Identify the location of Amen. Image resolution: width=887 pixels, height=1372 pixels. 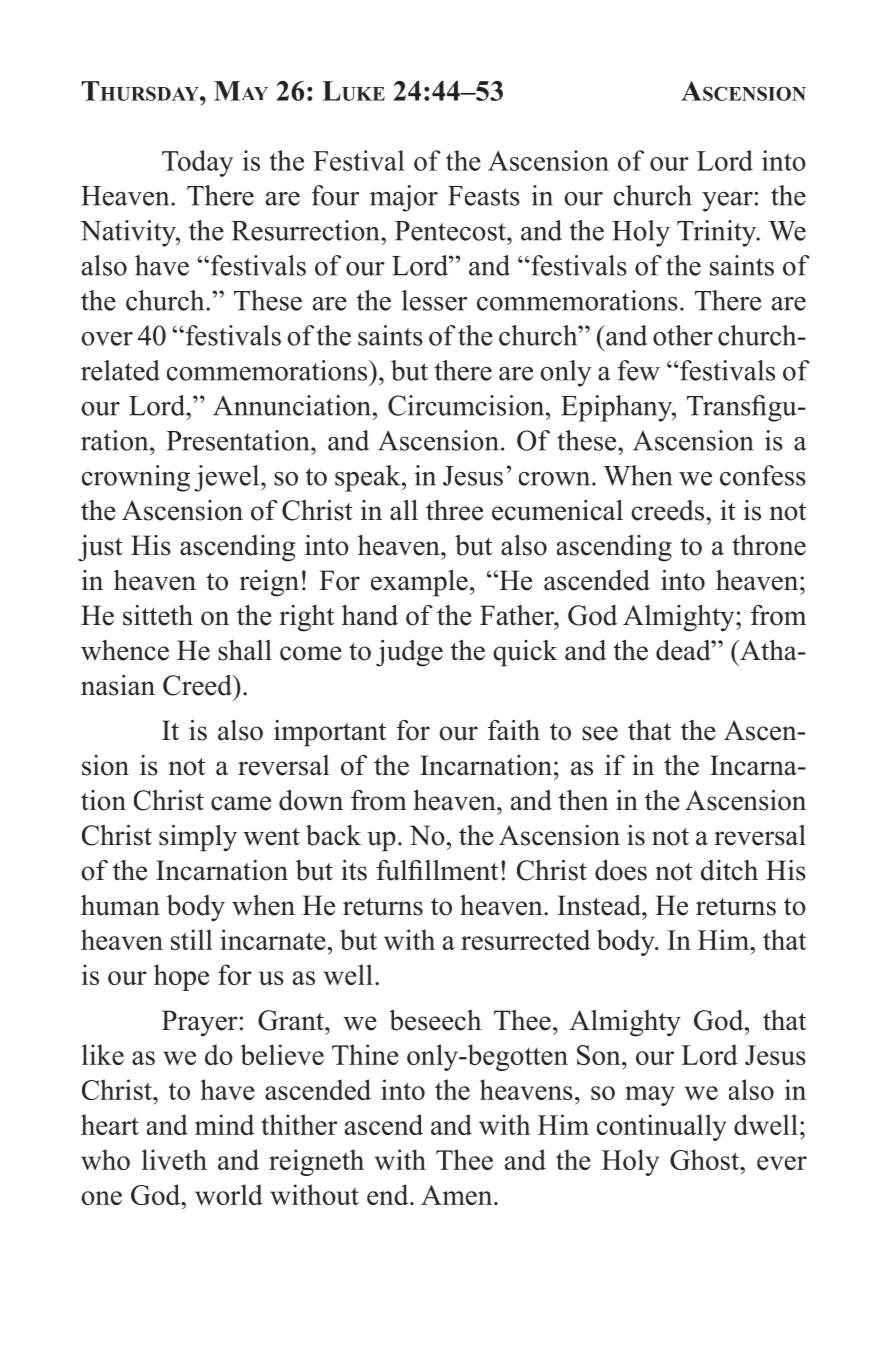
(458, 1195).
